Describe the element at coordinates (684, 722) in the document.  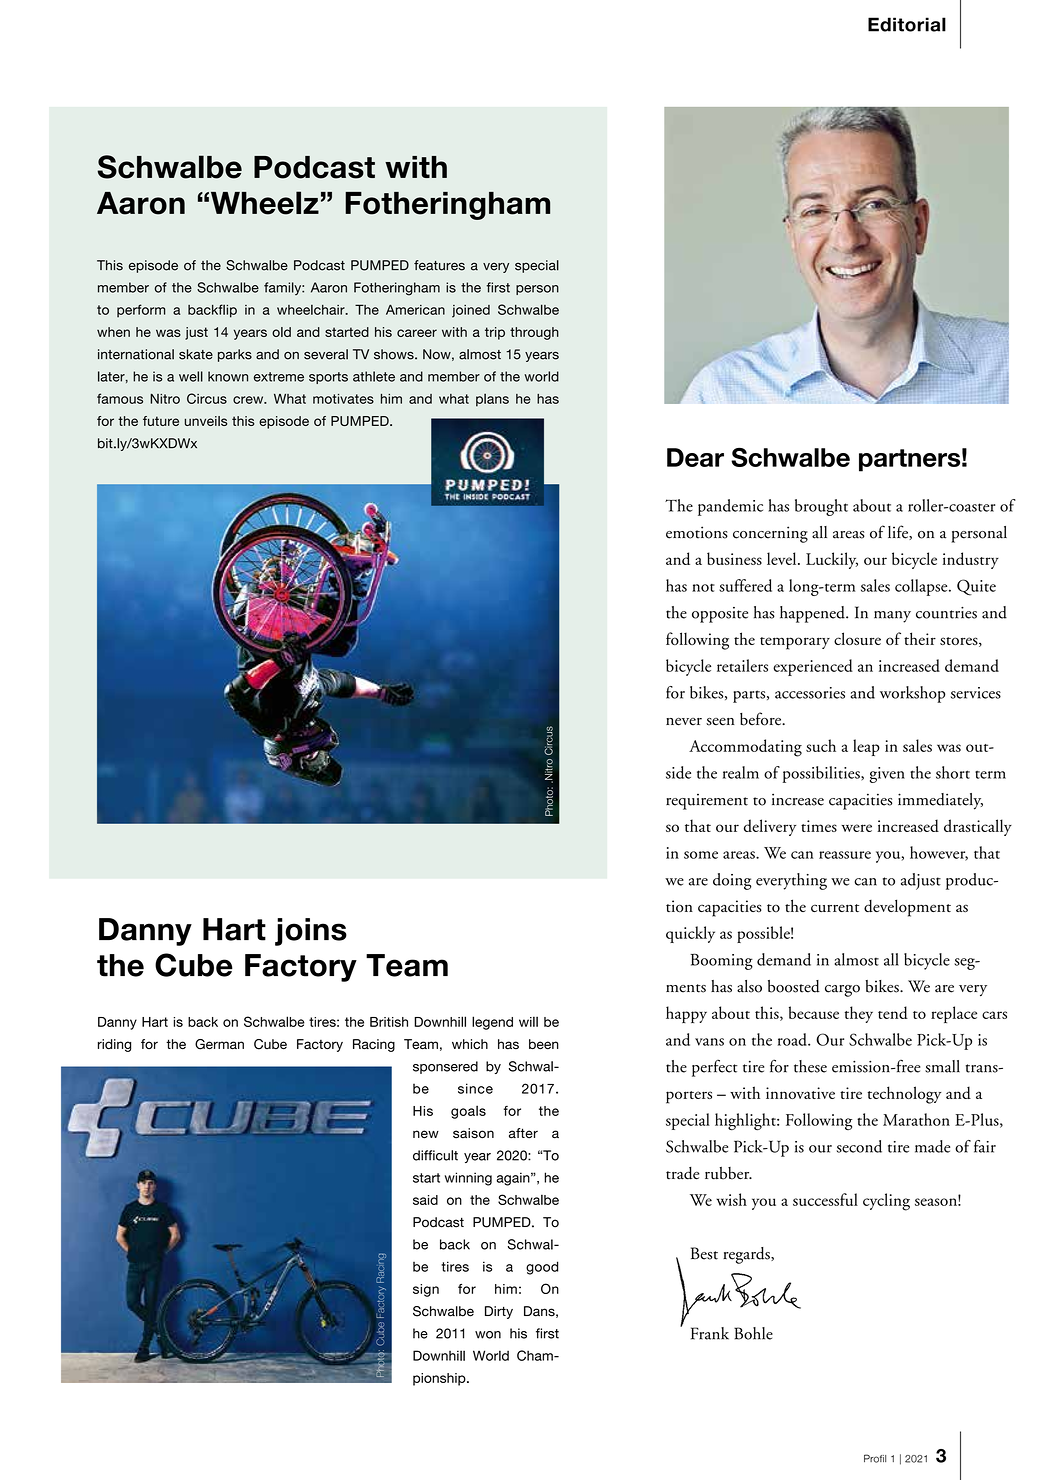
I see `never` at that location.
